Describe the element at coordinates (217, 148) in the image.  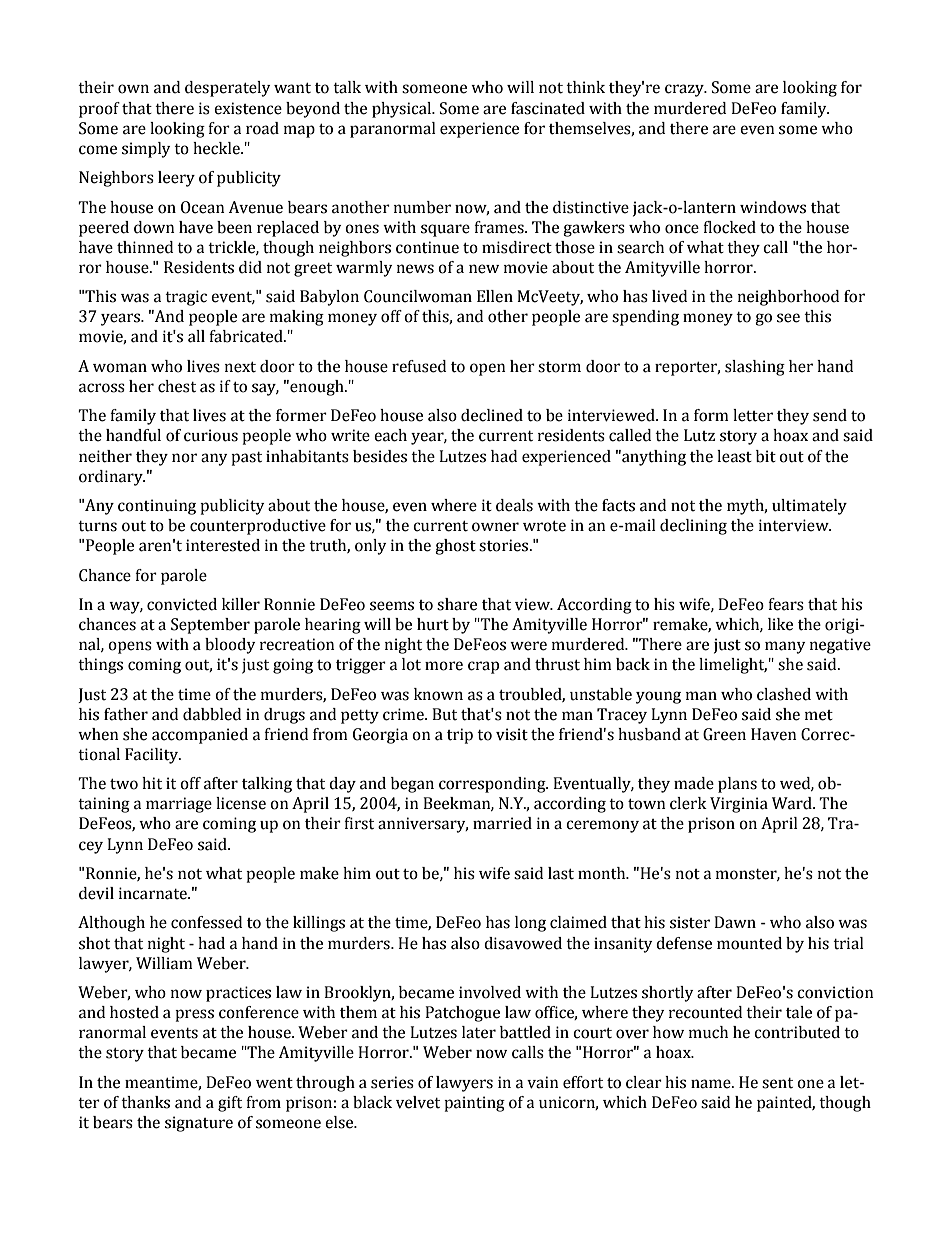
I see `heckle` at that location.
